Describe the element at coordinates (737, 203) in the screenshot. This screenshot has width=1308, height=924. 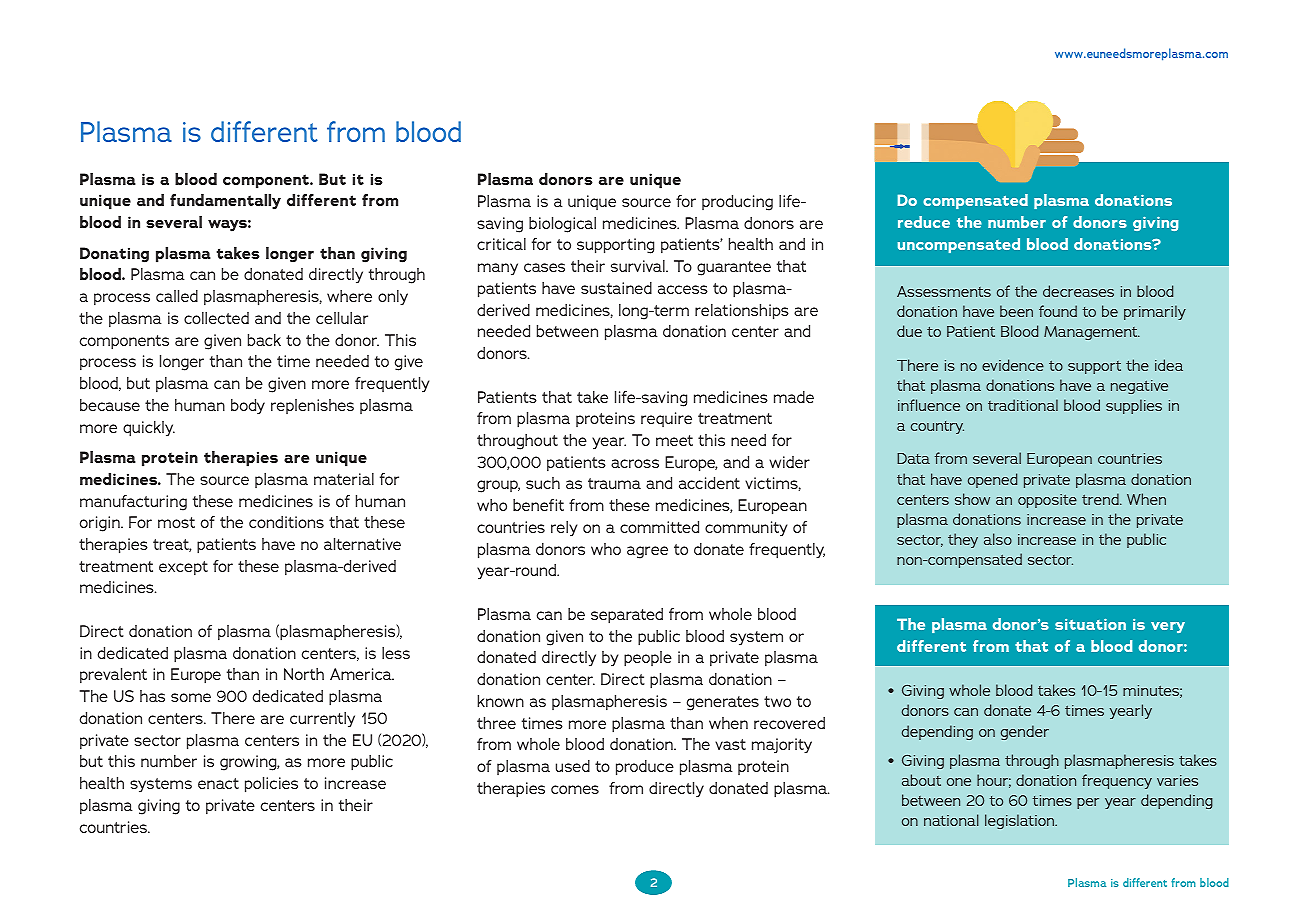
I see `producing` at that location.
